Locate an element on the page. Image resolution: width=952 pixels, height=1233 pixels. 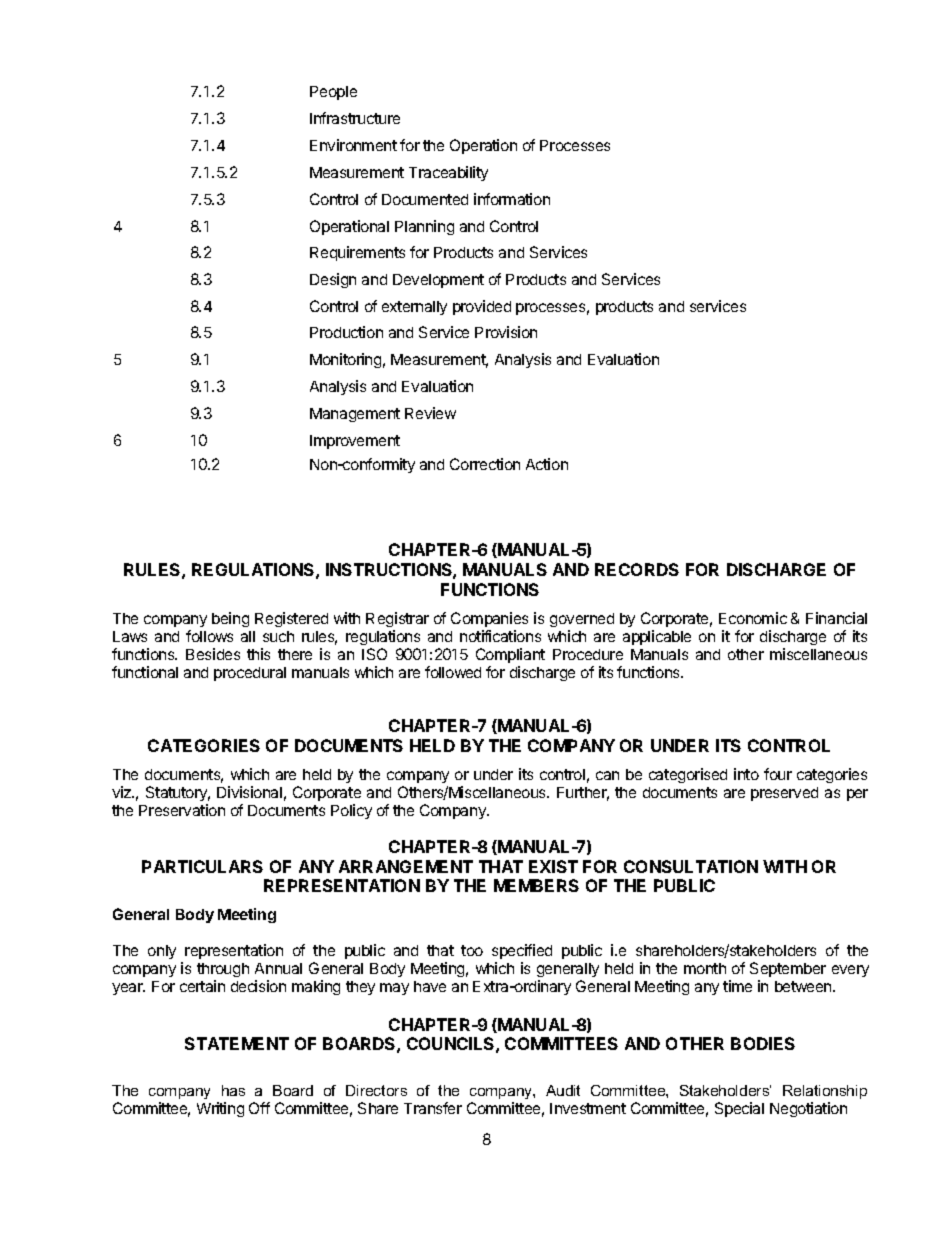
preserved is located at coordinates (784, 794).
